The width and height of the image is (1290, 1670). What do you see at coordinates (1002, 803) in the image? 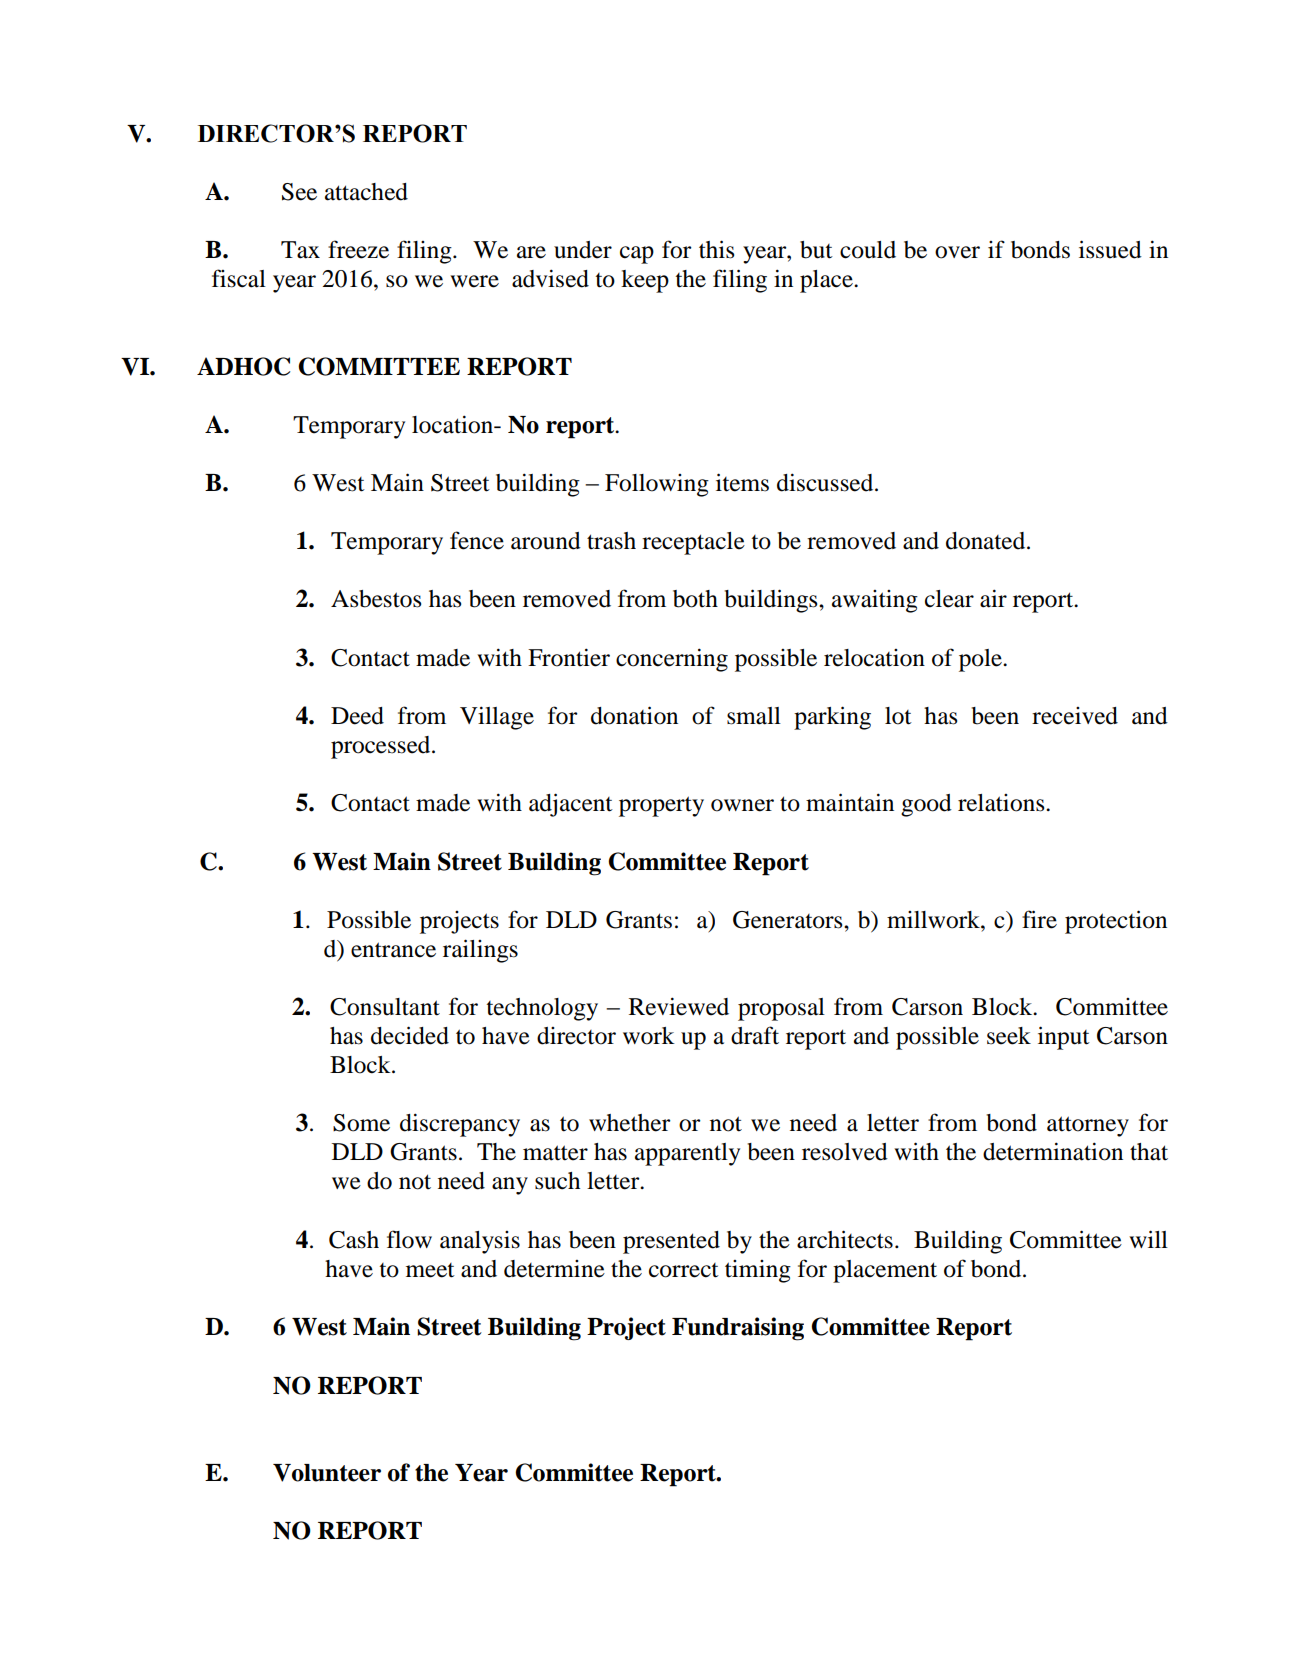
I see `relations` at bounding box center [1002, 803].
